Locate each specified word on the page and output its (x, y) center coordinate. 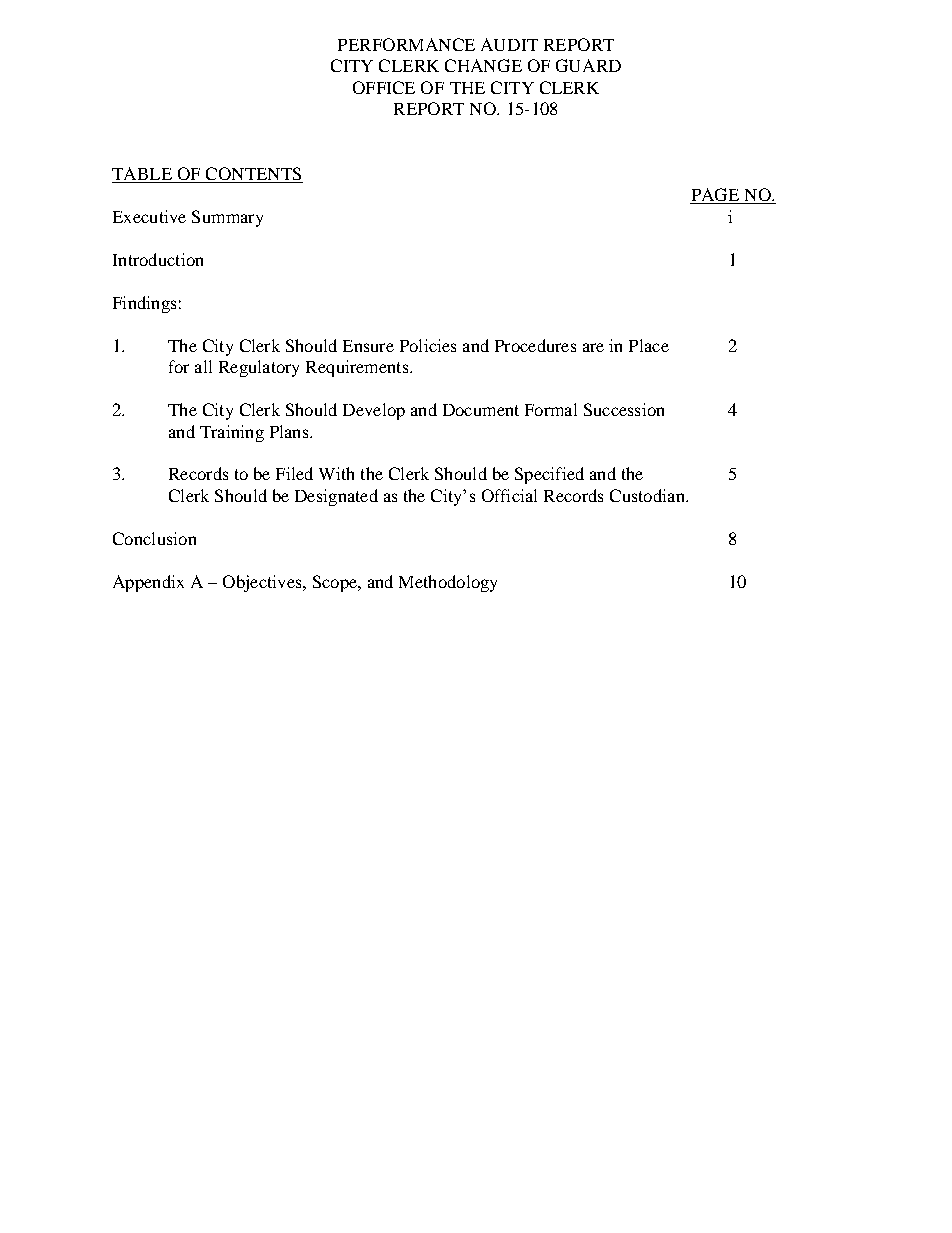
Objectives (263, 583)
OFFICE (384, 87)
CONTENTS (253, 173)
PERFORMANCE (406, 44)
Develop (374, 411)
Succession (624, 409)
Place (649, 345)
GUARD (588, 65)
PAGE (716, 196)
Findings (144, 304)
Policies (428, 345)
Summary (227, 218)
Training (232, 433)
